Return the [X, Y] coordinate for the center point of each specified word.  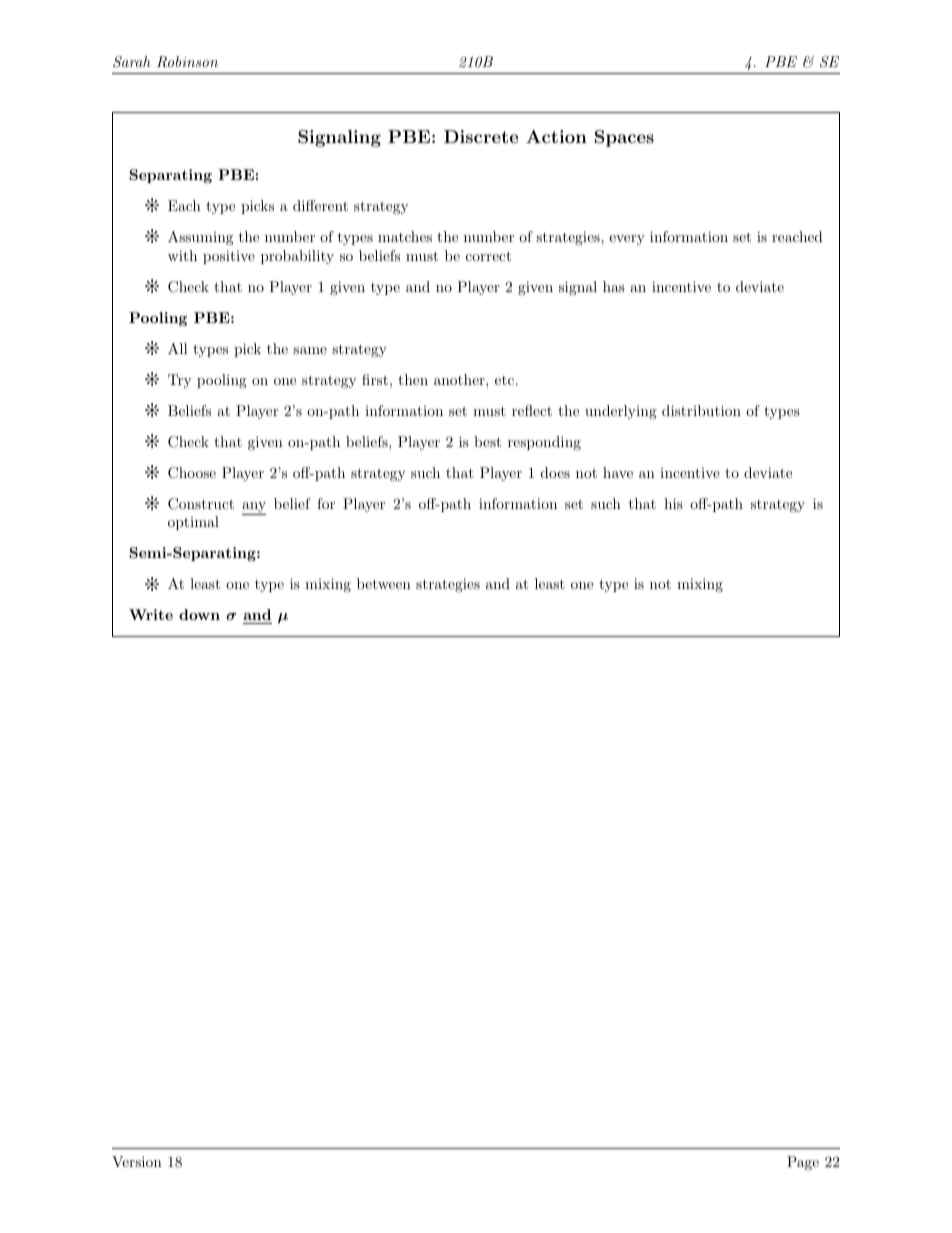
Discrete [481, 136]
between [384, 583]
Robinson [187, 62]
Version [137, 1161]
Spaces [624, 138]
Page [803, 1163]
